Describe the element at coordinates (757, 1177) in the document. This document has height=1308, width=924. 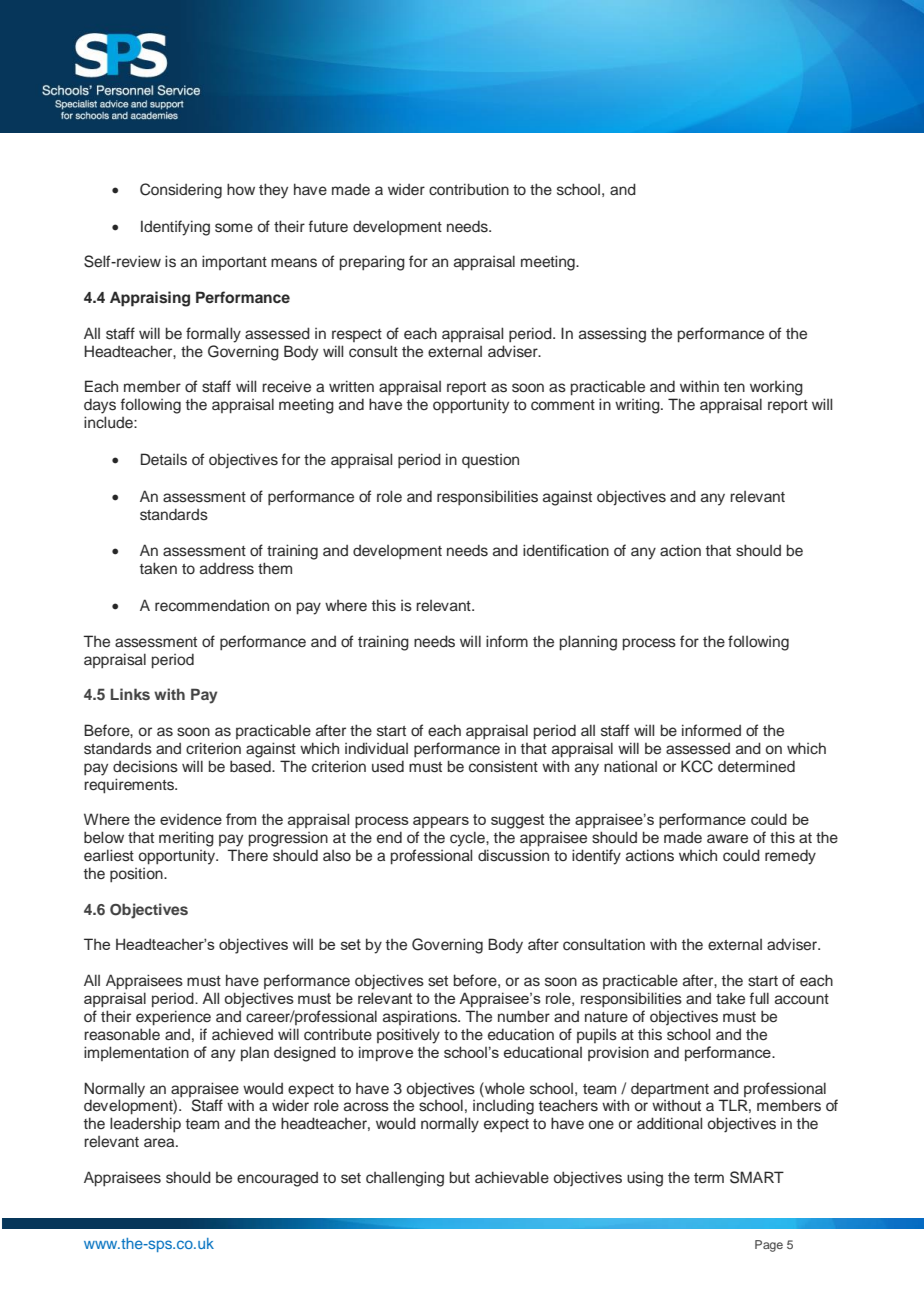
I see `SMART` at that location.
